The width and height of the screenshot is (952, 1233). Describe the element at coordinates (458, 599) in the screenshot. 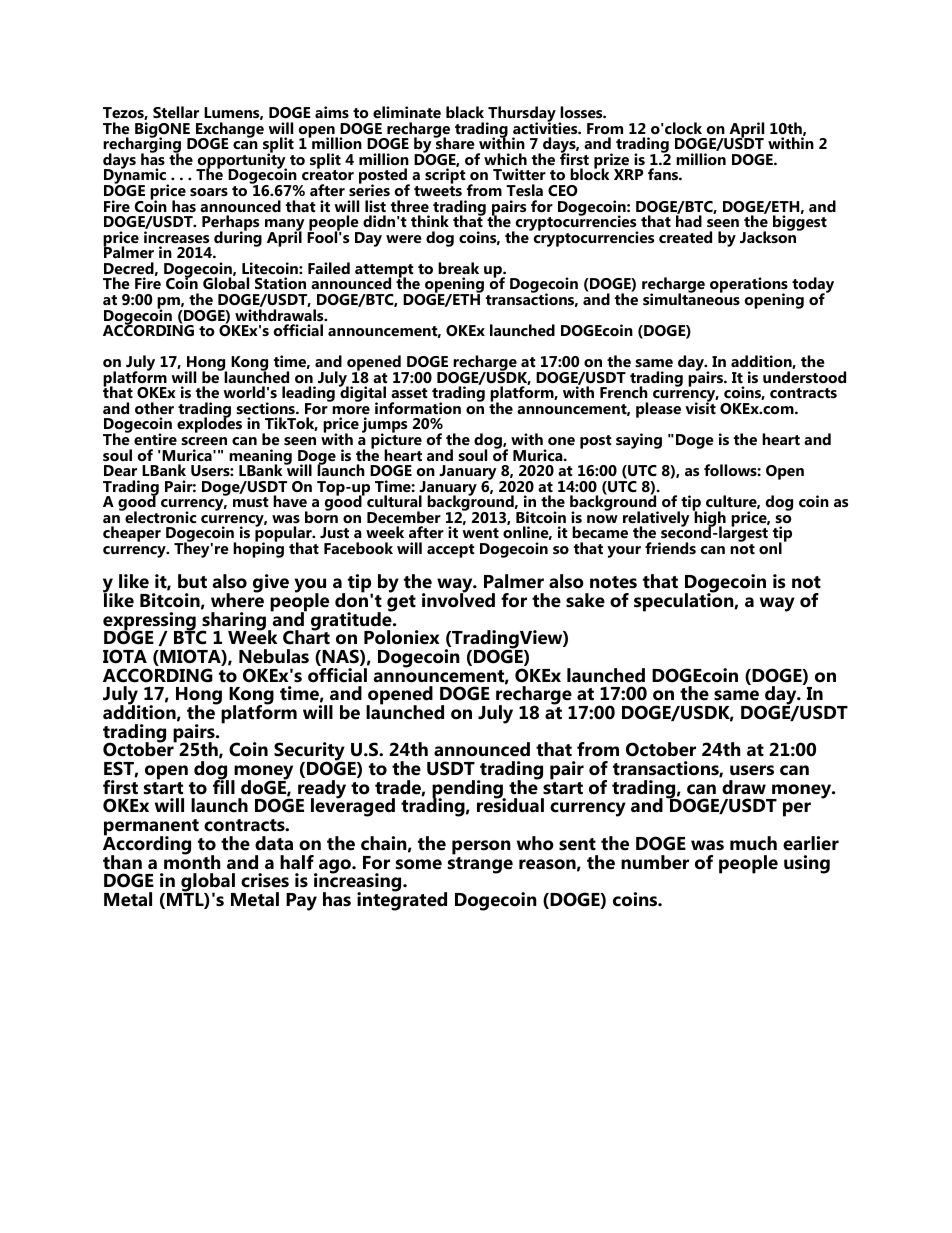

I see `involved` at that location.
